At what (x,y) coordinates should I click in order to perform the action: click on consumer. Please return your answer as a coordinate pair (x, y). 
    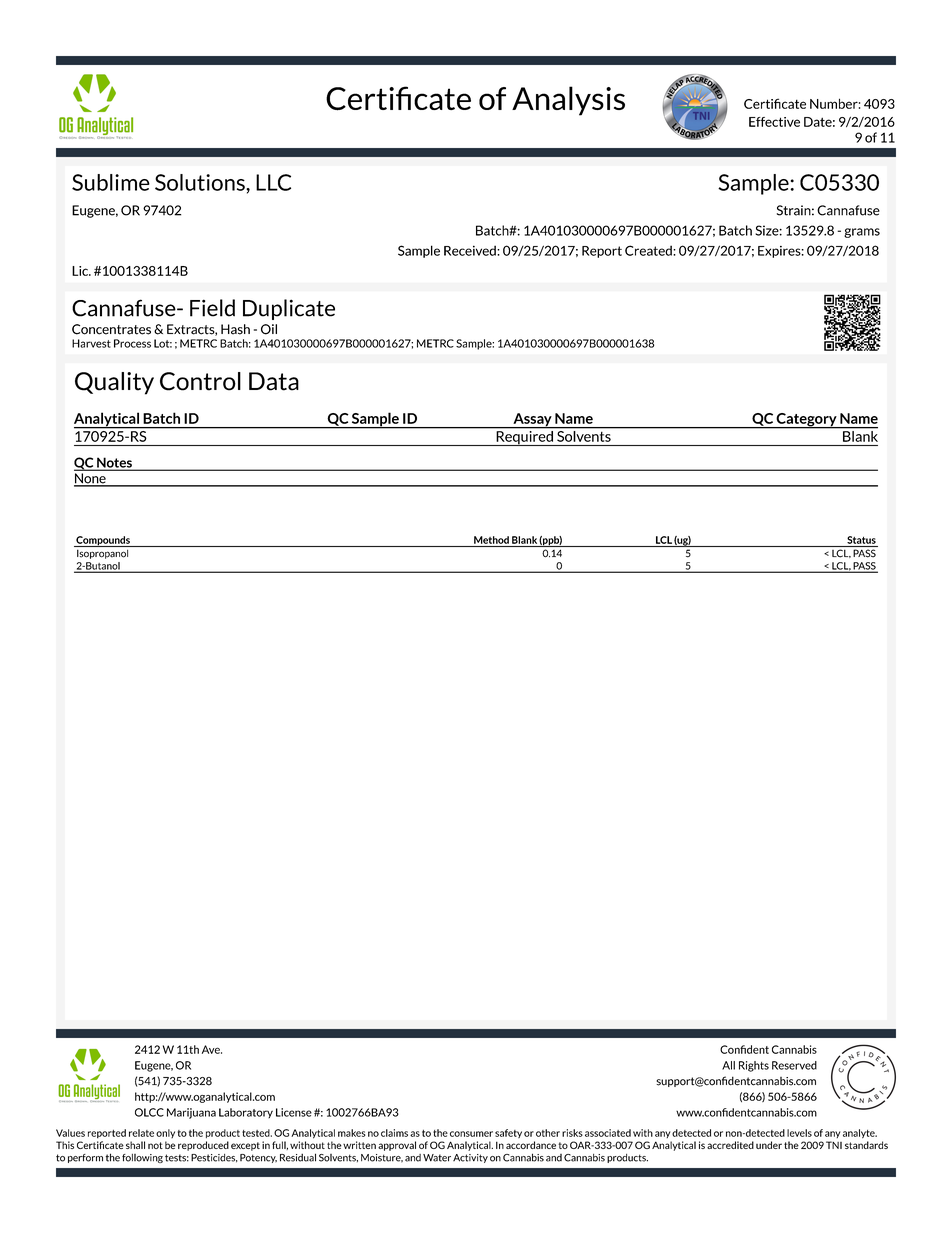
    Looking at the image, I should click on (471, 1134).
